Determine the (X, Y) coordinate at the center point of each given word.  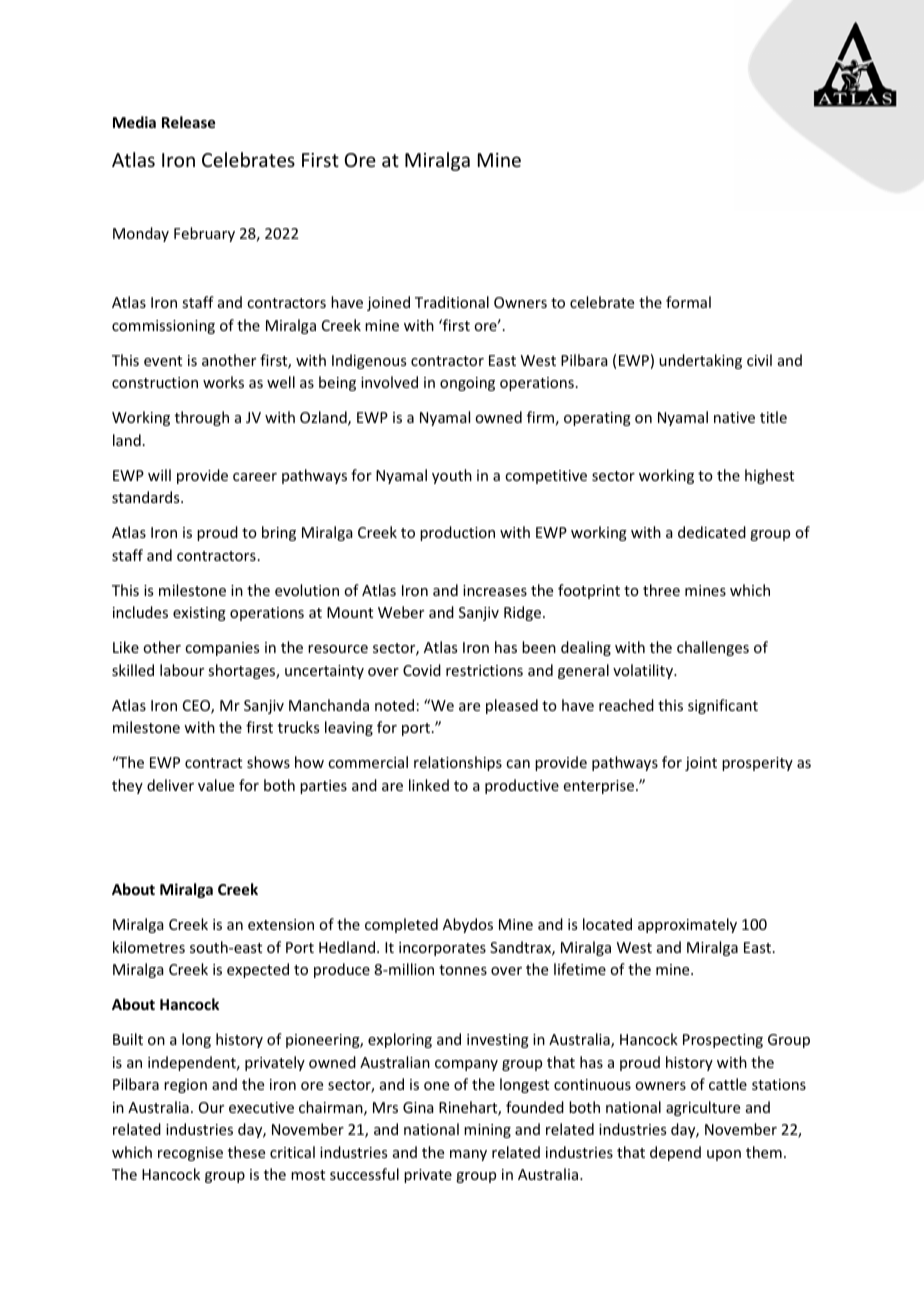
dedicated (712, 532)
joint (701, 764)
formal (688, 302)
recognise (190, 1154)
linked (429, 785)
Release (188, 122)
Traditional (452, 302)
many (468, 1155)
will (159, 475)
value (216, 785)
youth (452, 476)
